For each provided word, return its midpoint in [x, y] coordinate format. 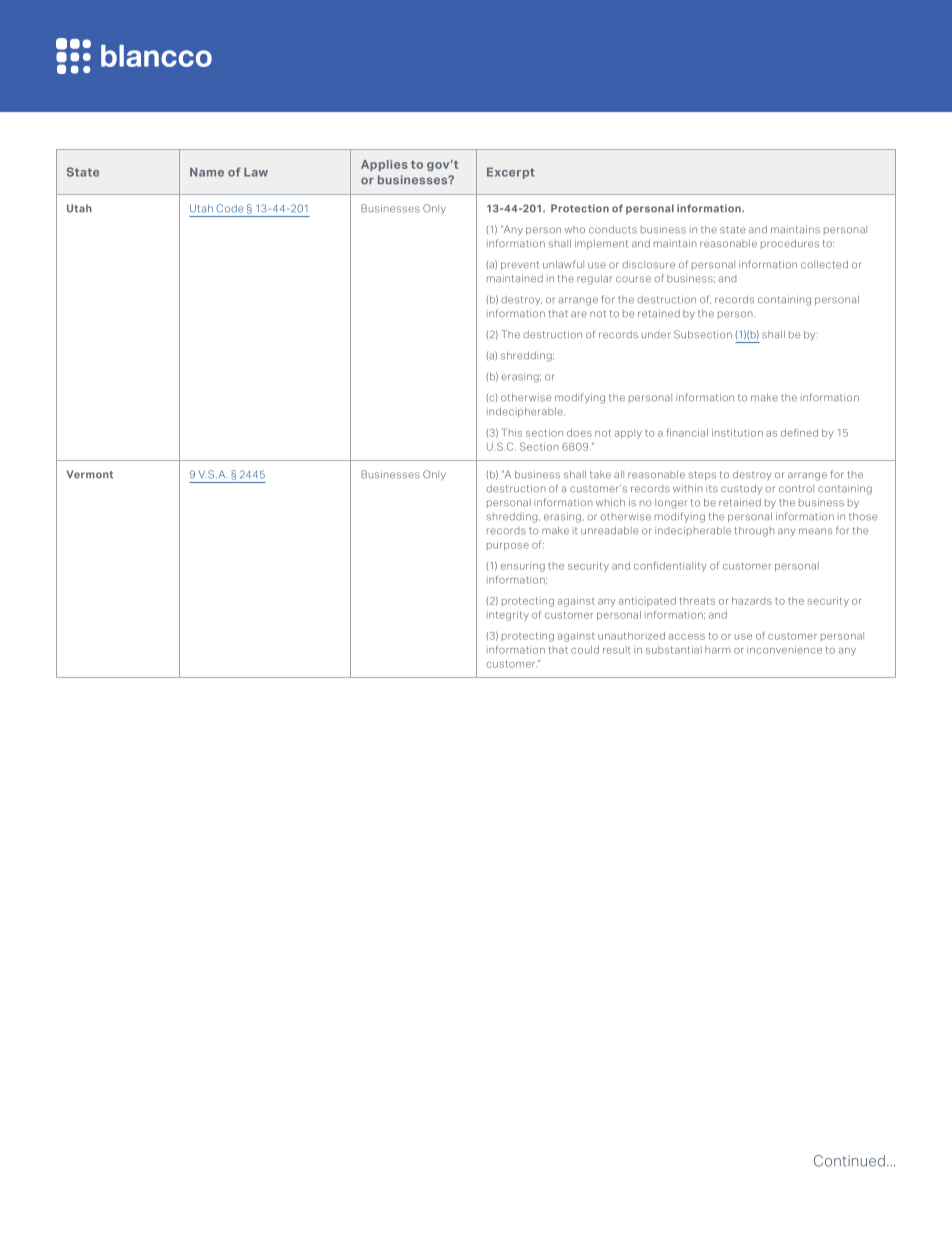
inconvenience [784, 650]
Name [207, 172]
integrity [508, 616]
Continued [849, 1161]
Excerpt [511, 173]
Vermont [90, 474]
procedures [790, 244]
